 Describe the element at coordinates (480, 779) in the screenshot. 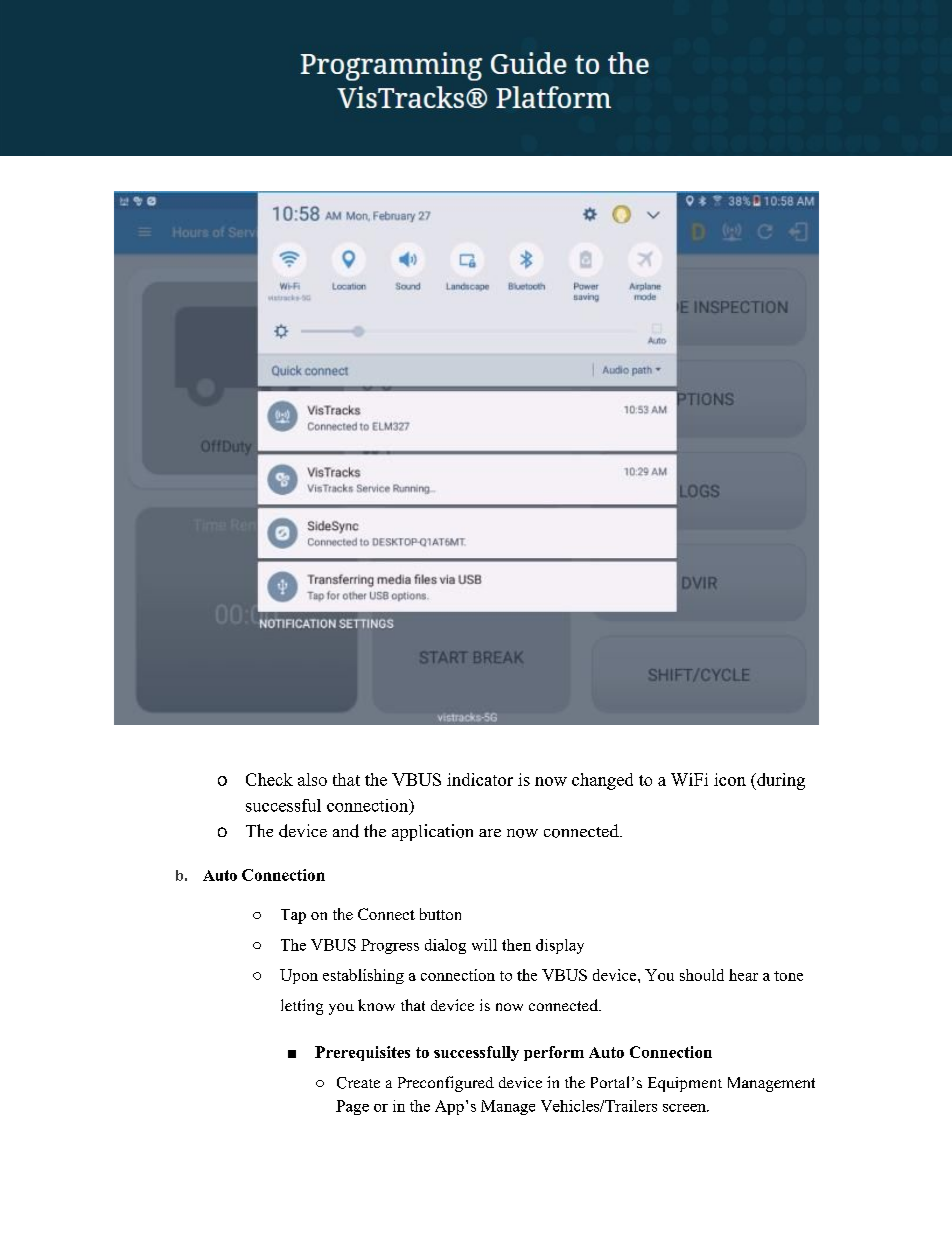

I see `indicator` at that location.
